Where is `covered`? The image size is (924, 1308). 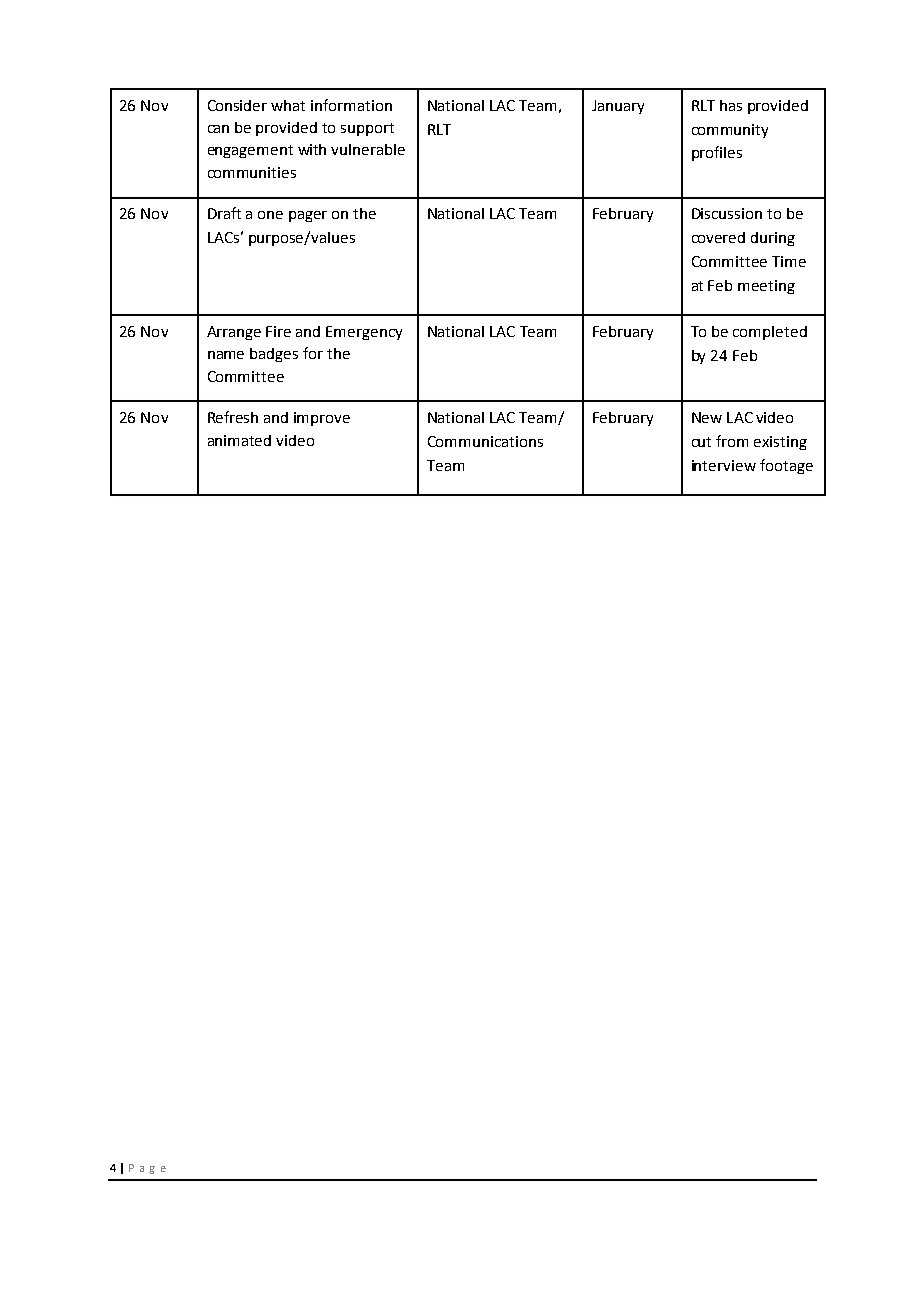
covered is located at coordinates (718, 237).
